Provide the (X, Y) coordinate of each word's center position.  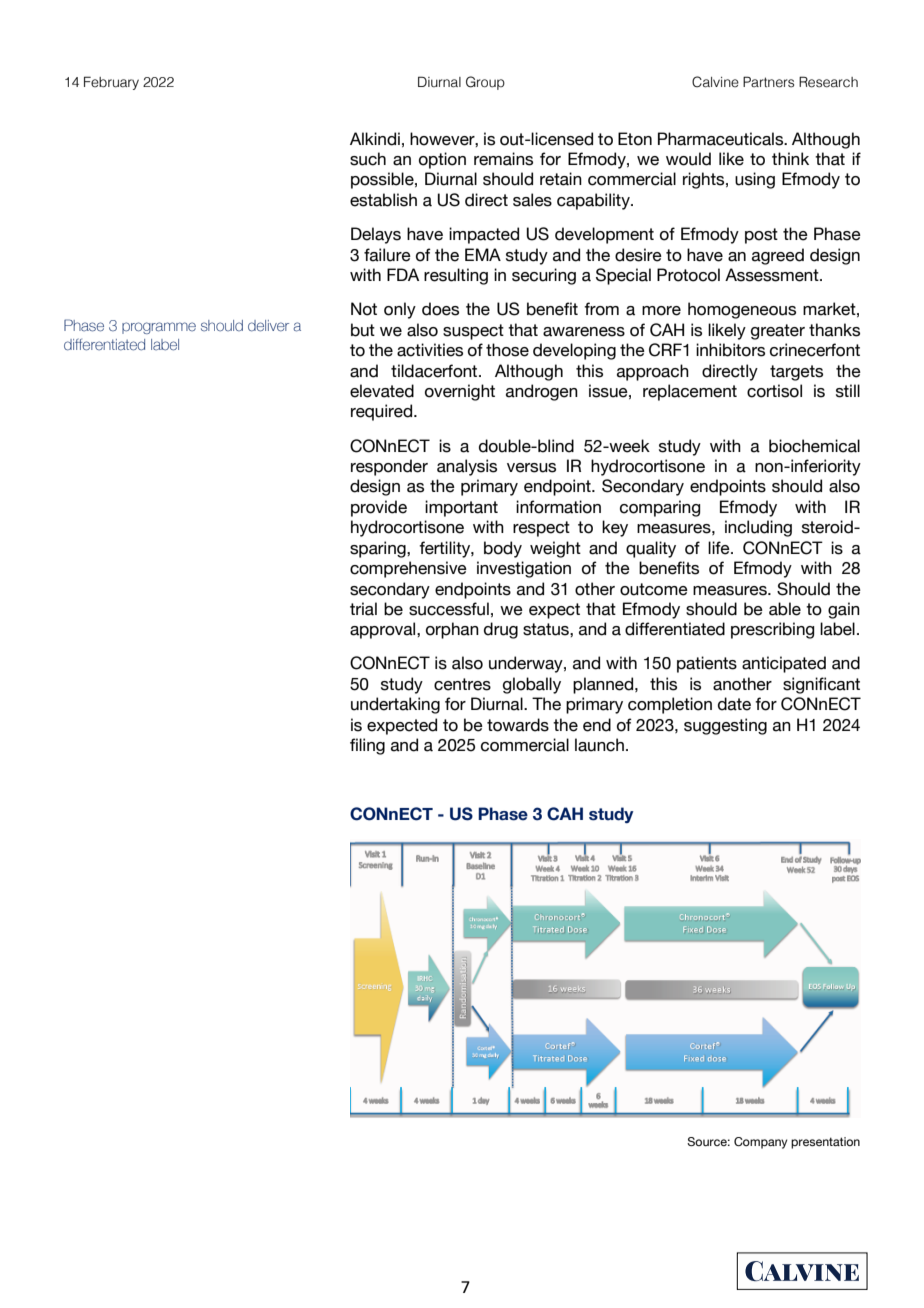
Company (760, 1143)
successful (449, 609)
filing (367, 746)
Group (485, 83)
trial (363, 609)
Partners (768, 82)
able (785, 609)
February (111, 83)
